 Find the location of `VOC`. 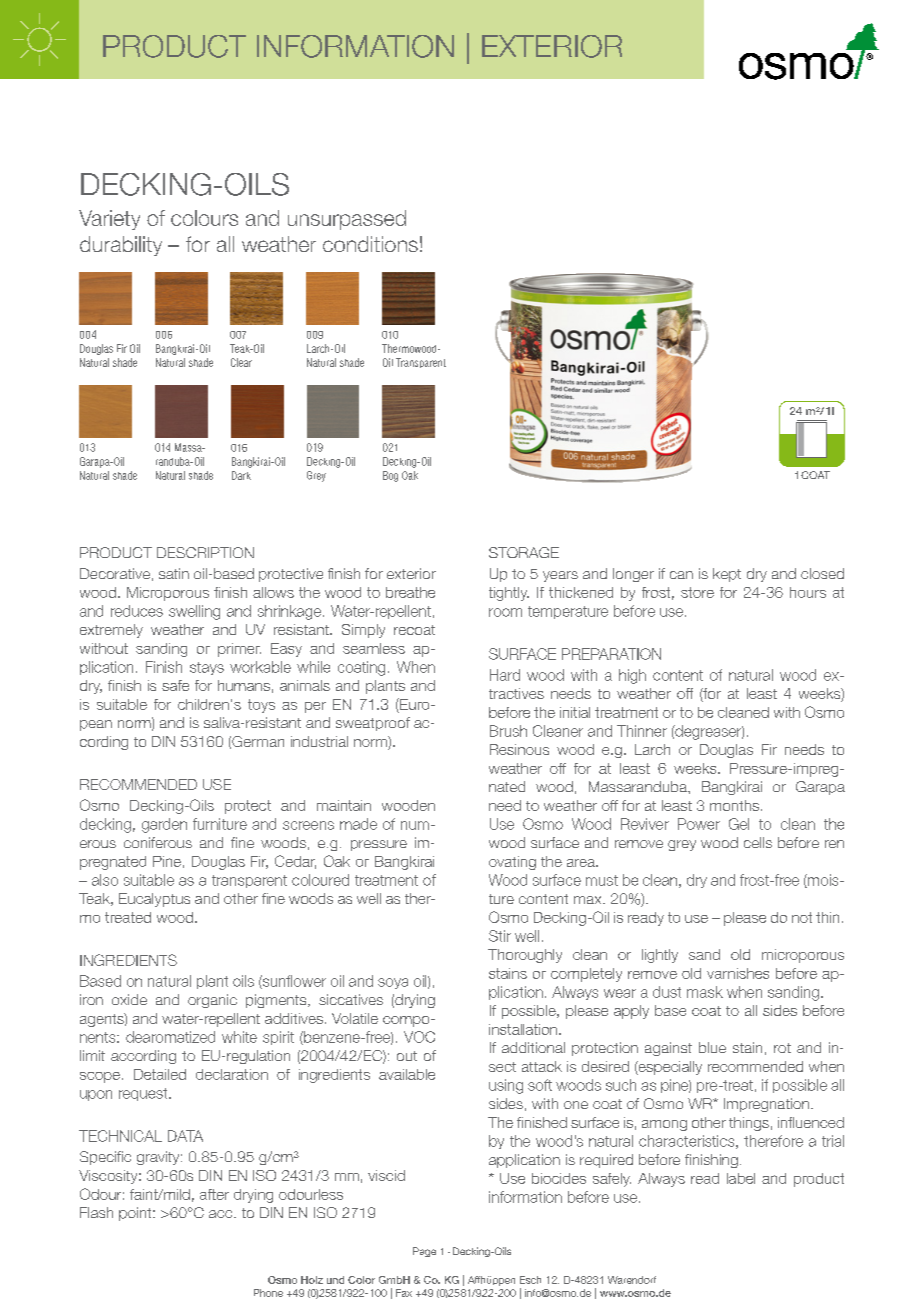

VOC is located at coordinates (419, 1037).
